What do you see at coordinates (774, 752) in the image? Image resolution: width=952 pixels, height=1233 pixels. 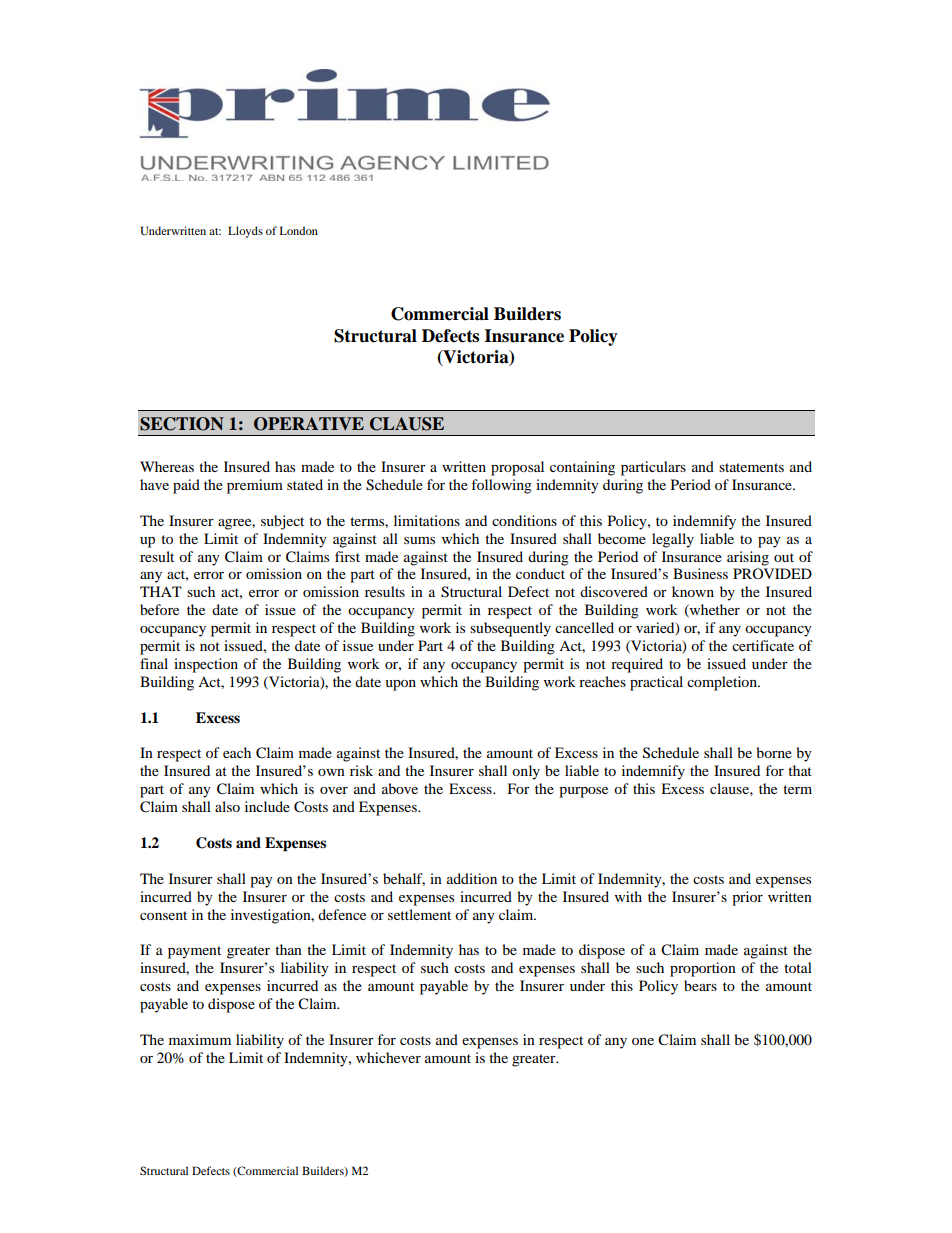 I see `borne` at bounding box center [774, 752].
